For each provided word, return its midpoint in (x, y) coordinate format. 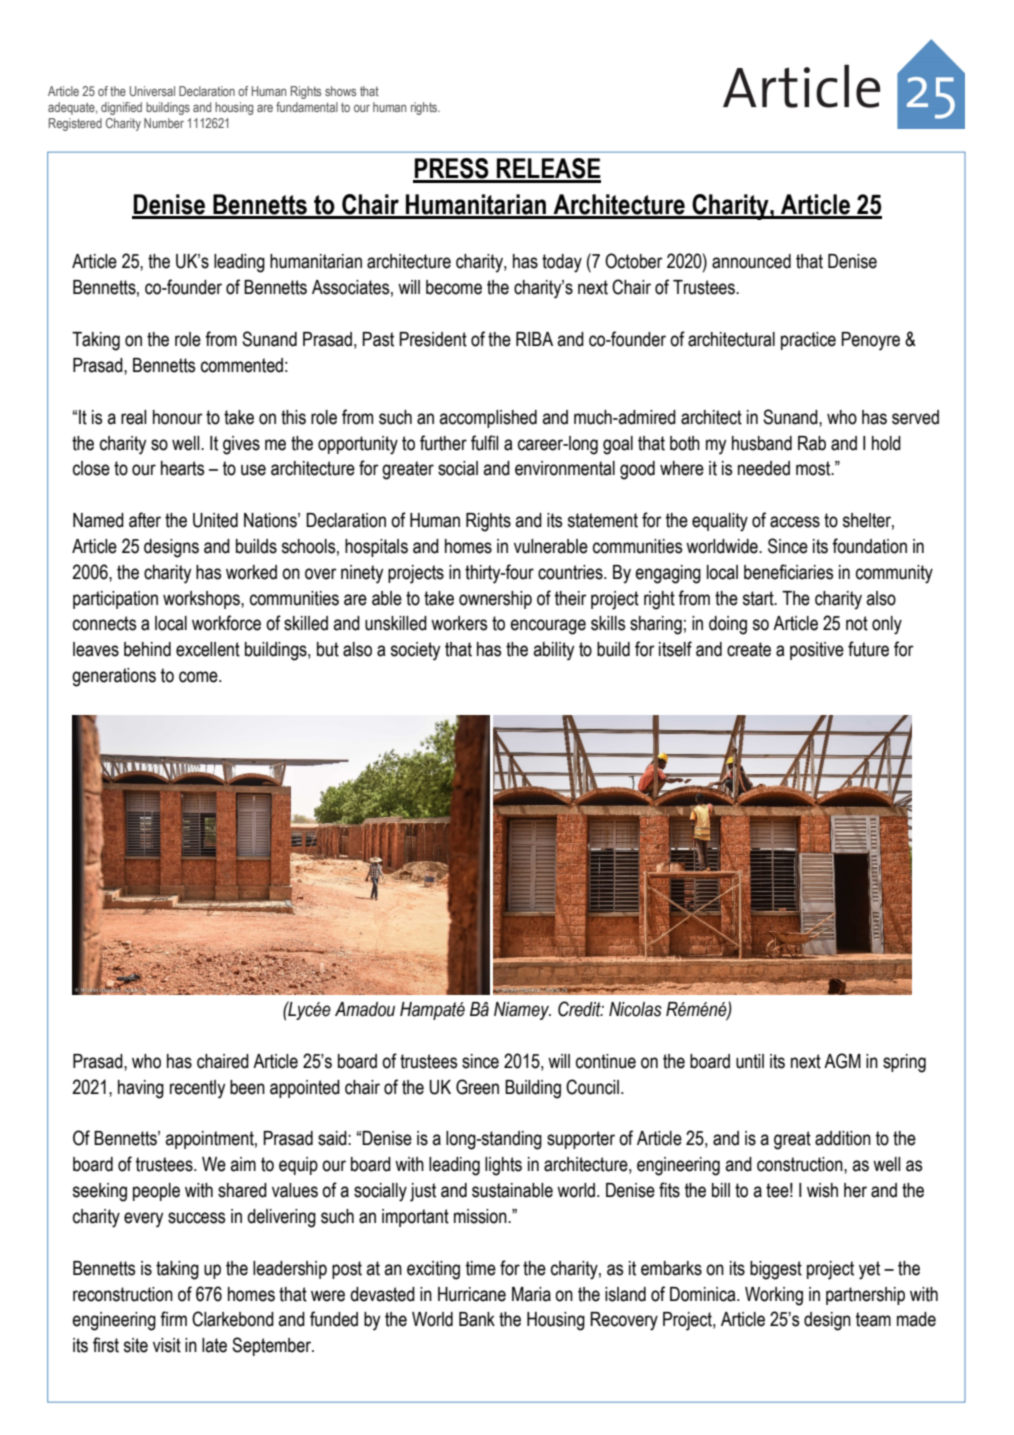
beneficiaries (788, 572)
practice (808, 341)
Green (477, 1087)
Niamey (522, 1011)
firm (173, 1318)
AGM (842, 1061)
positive (817, 651)
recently (197, 1089)
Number (164, 123)
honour (178, 417)
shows (340, 91)
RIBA (534, 339)
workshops (202, 600)
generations (114, 677)
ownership (495, 600)
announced (751, 261)
